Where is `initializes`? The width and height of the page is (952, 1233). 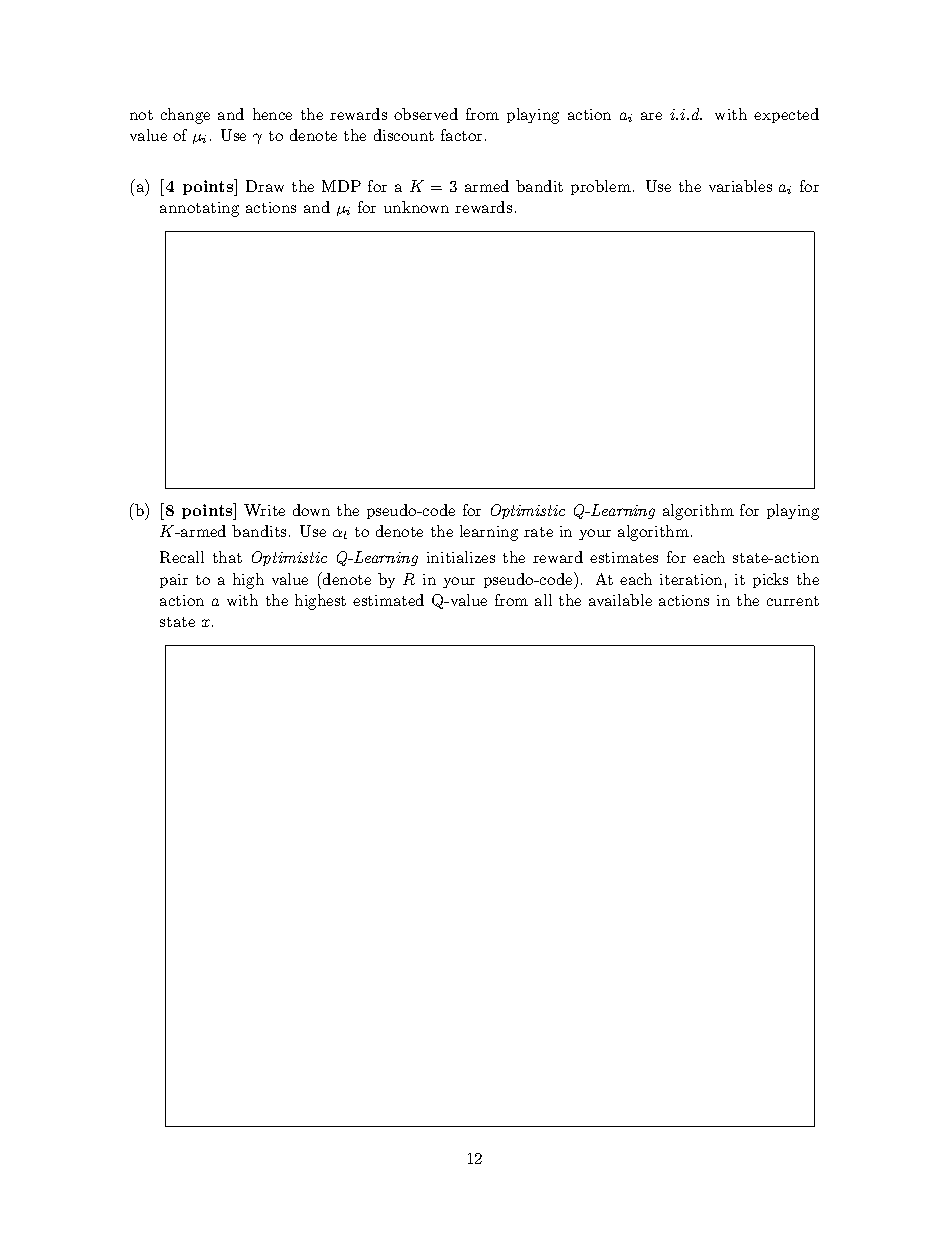
initializes is located at coordinates (461, 557).
